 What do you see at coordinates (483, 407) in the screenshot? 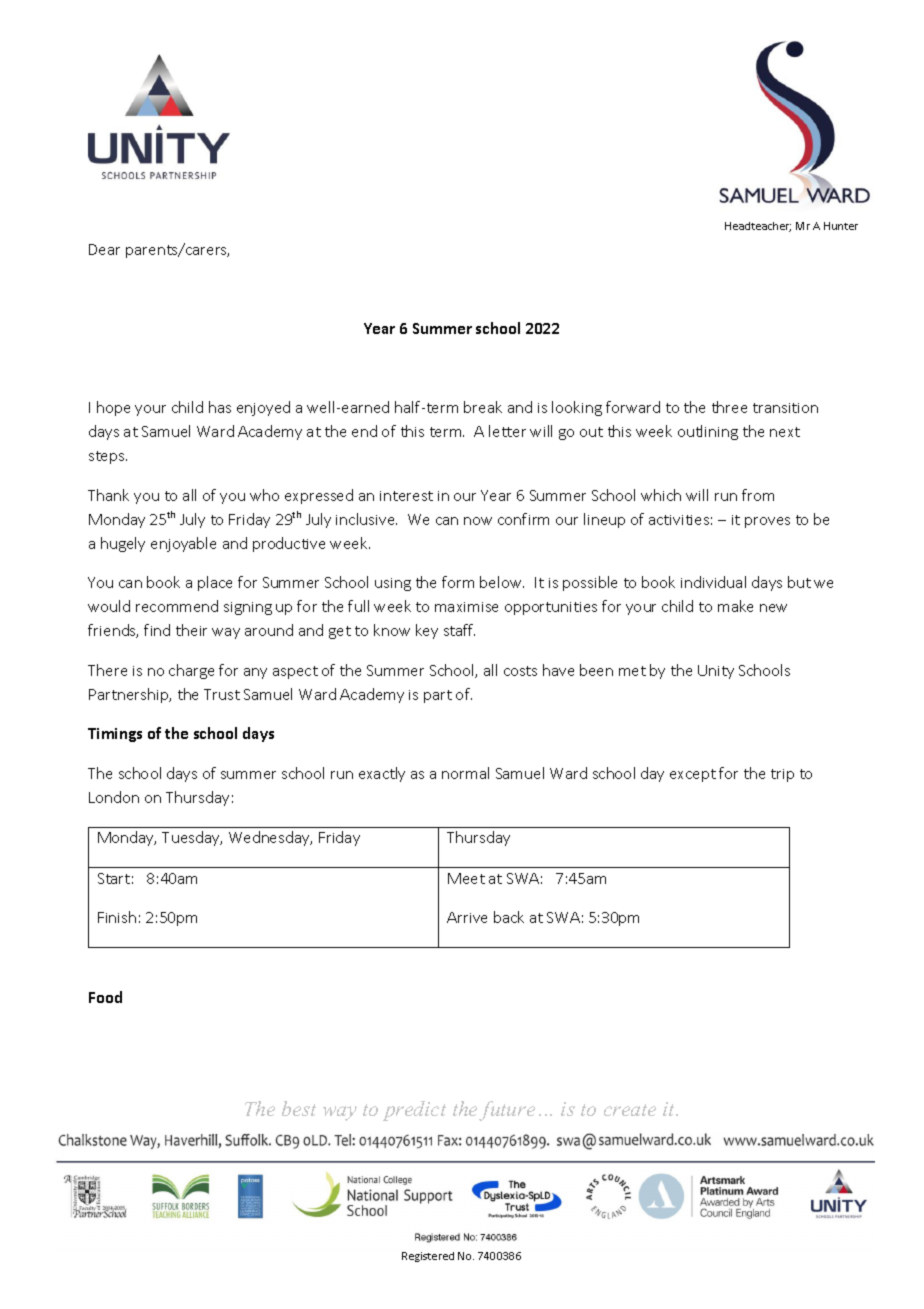
I see `break` at bounding box center [483, 407].
